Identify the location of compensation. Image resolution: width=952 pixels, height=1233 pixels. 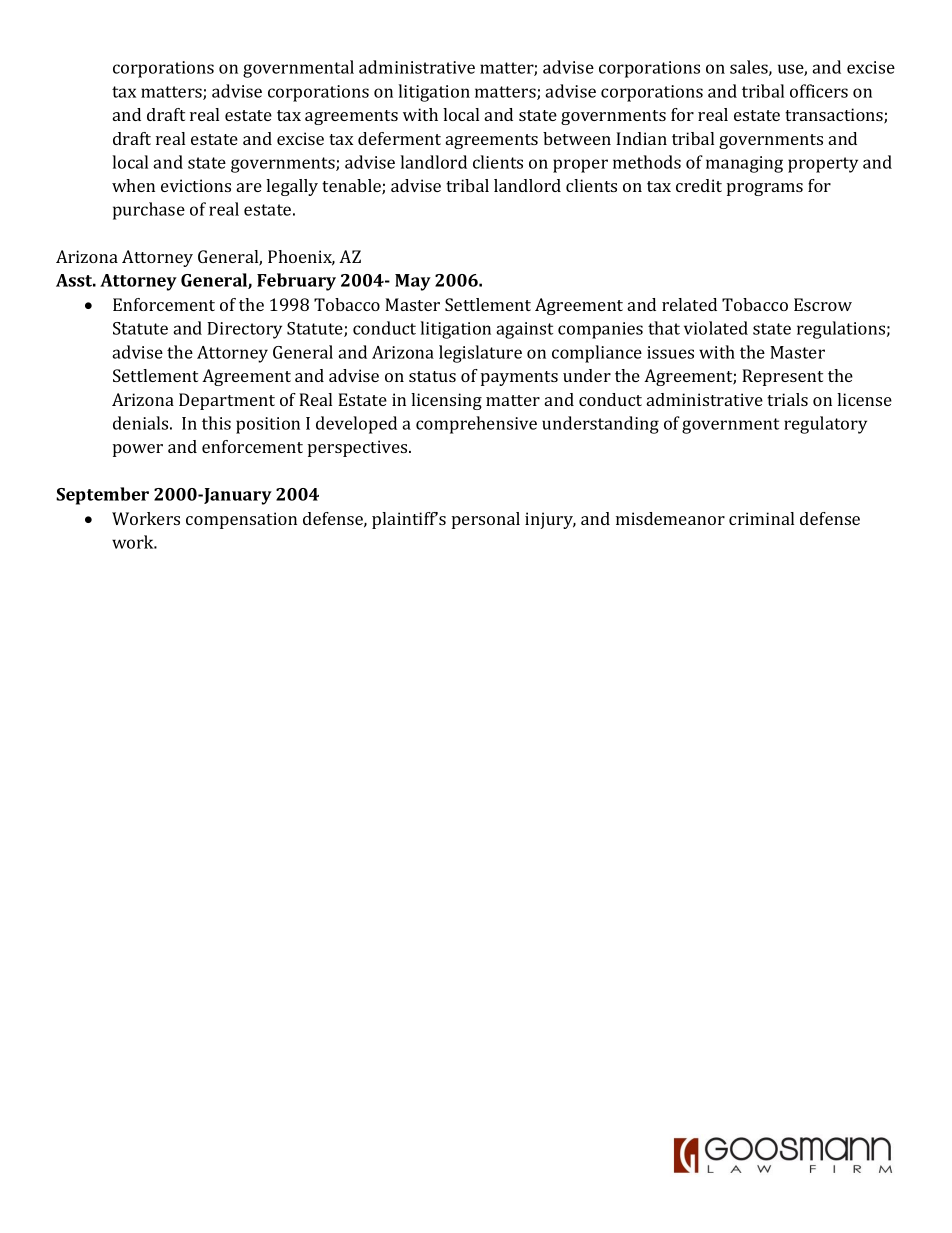
(241, 520).
